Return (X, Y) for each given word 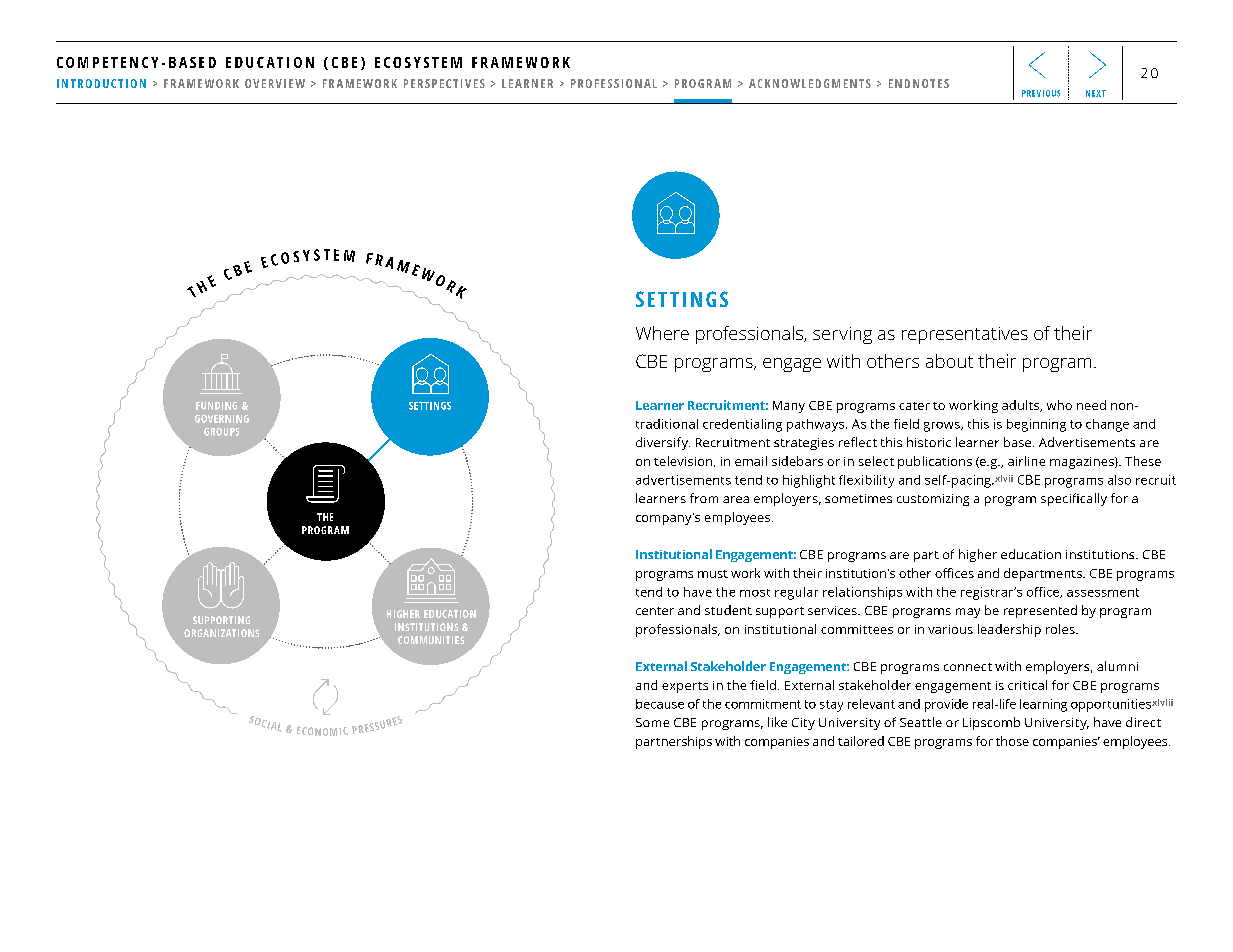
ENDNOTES (919, 83)
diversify (663, 443)
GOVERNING (222, 419)
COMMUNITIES (431, 640)
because (660, 704)
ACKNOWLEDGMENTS (810, 83)
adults (1021, 406)
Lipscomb (991, 723)
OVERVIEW (275, 83)
